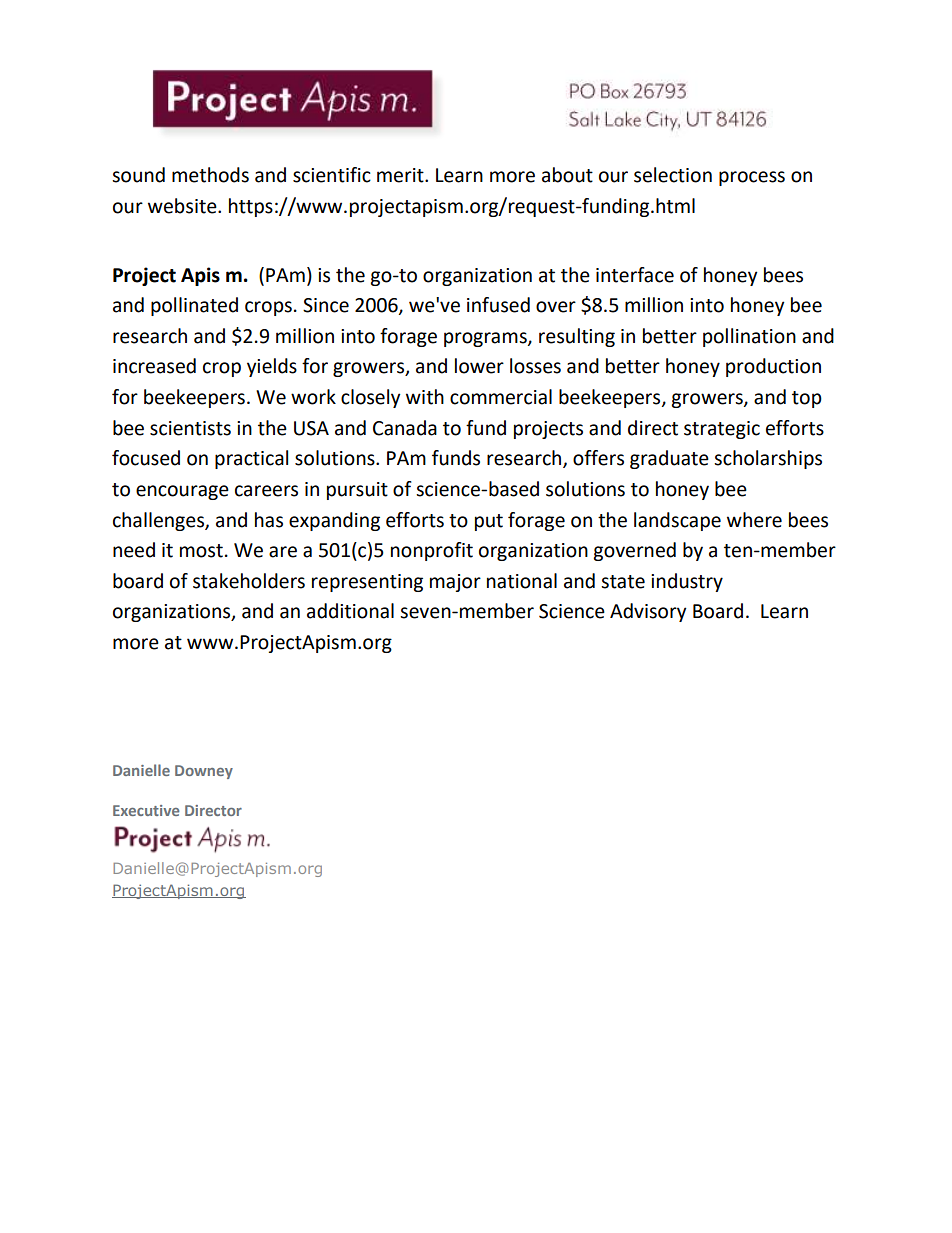 The width and height of the image is (952, 1233). Describe the element at coordinates (182, 492) in the image. I see `encourage` at that location.
